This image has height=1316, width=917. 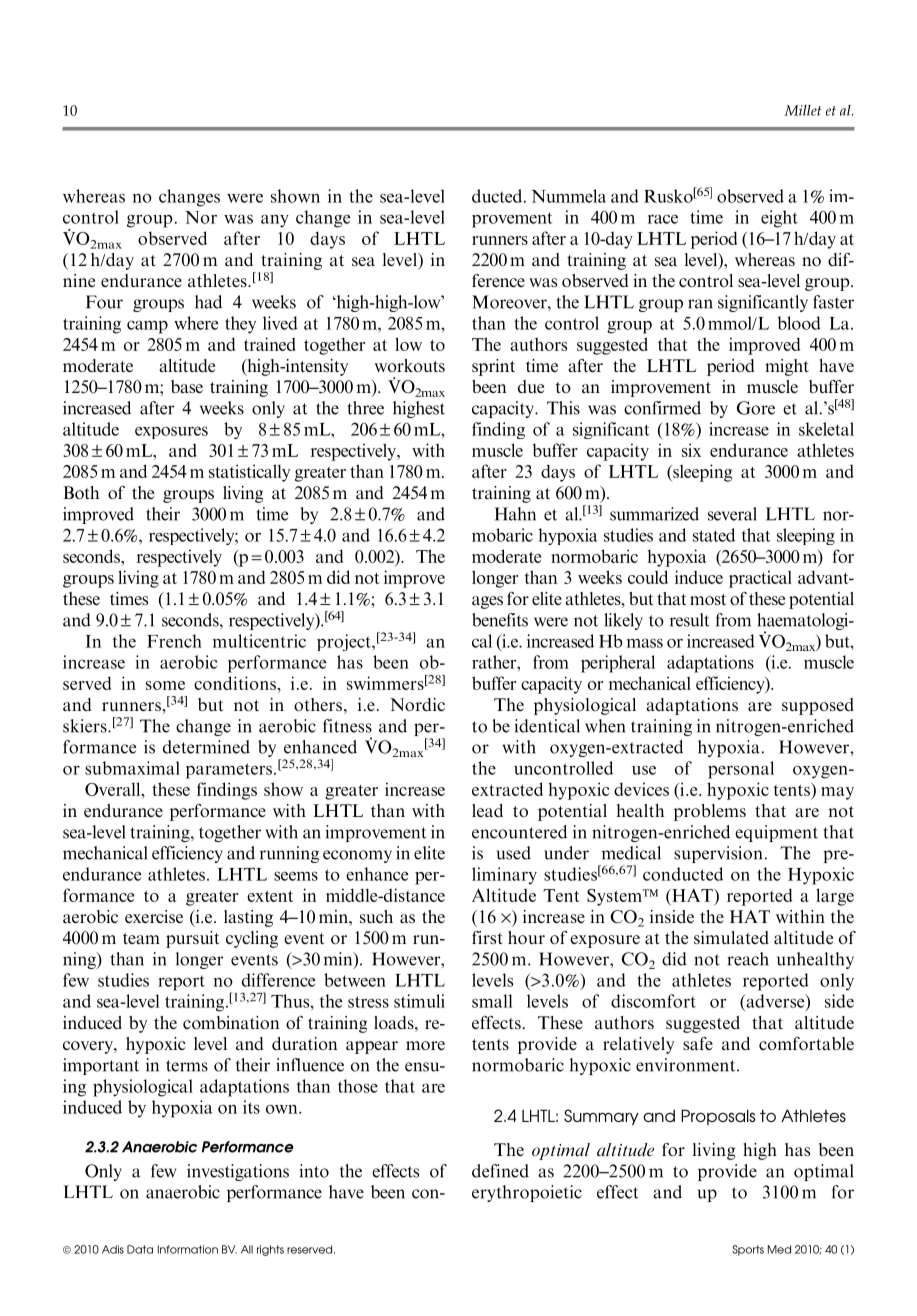 I want to click on race, so click(x=663, y=219).
